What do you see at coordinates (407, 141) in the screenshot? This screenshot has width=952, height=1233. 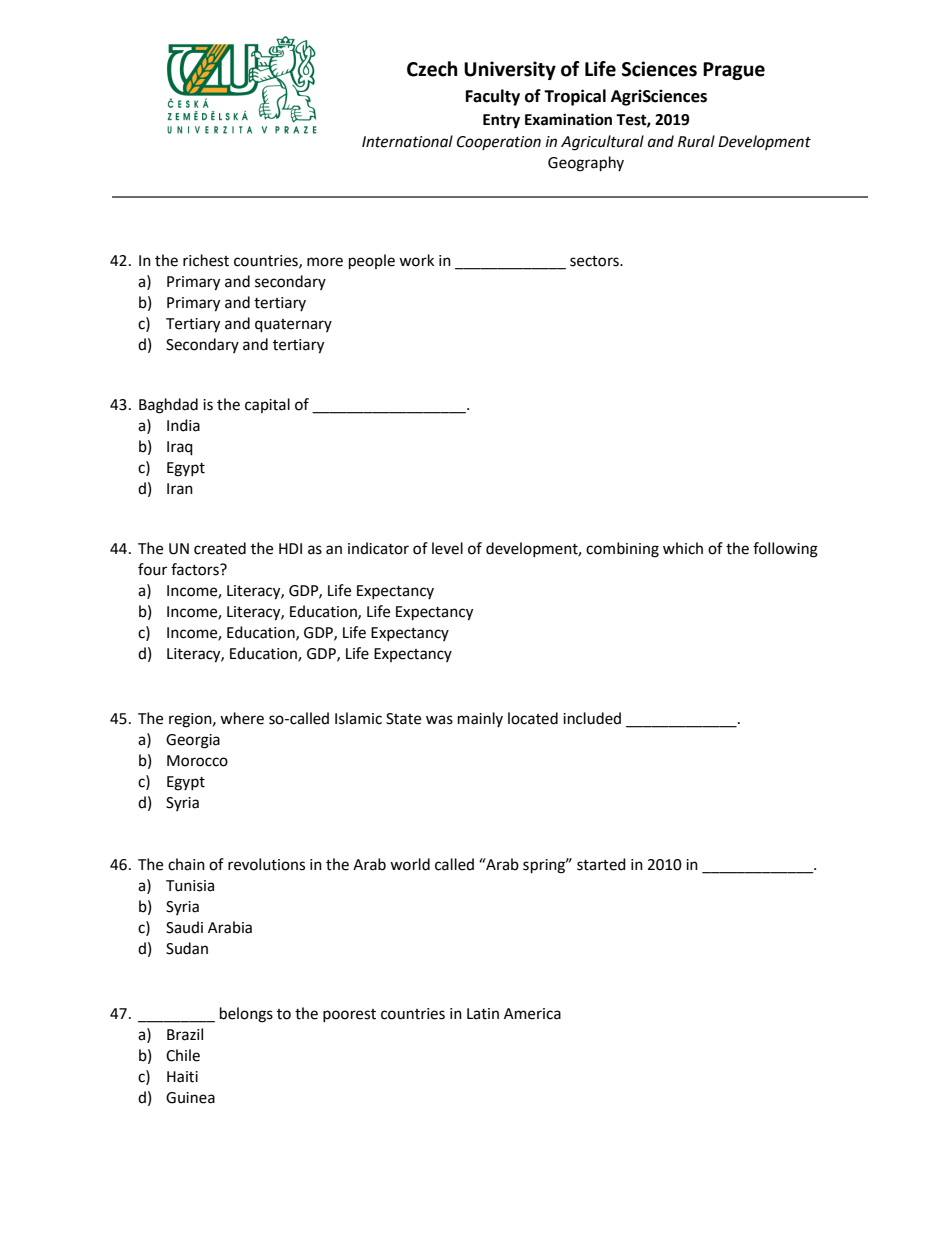 I see `International` at bounding box center [407, 141].
